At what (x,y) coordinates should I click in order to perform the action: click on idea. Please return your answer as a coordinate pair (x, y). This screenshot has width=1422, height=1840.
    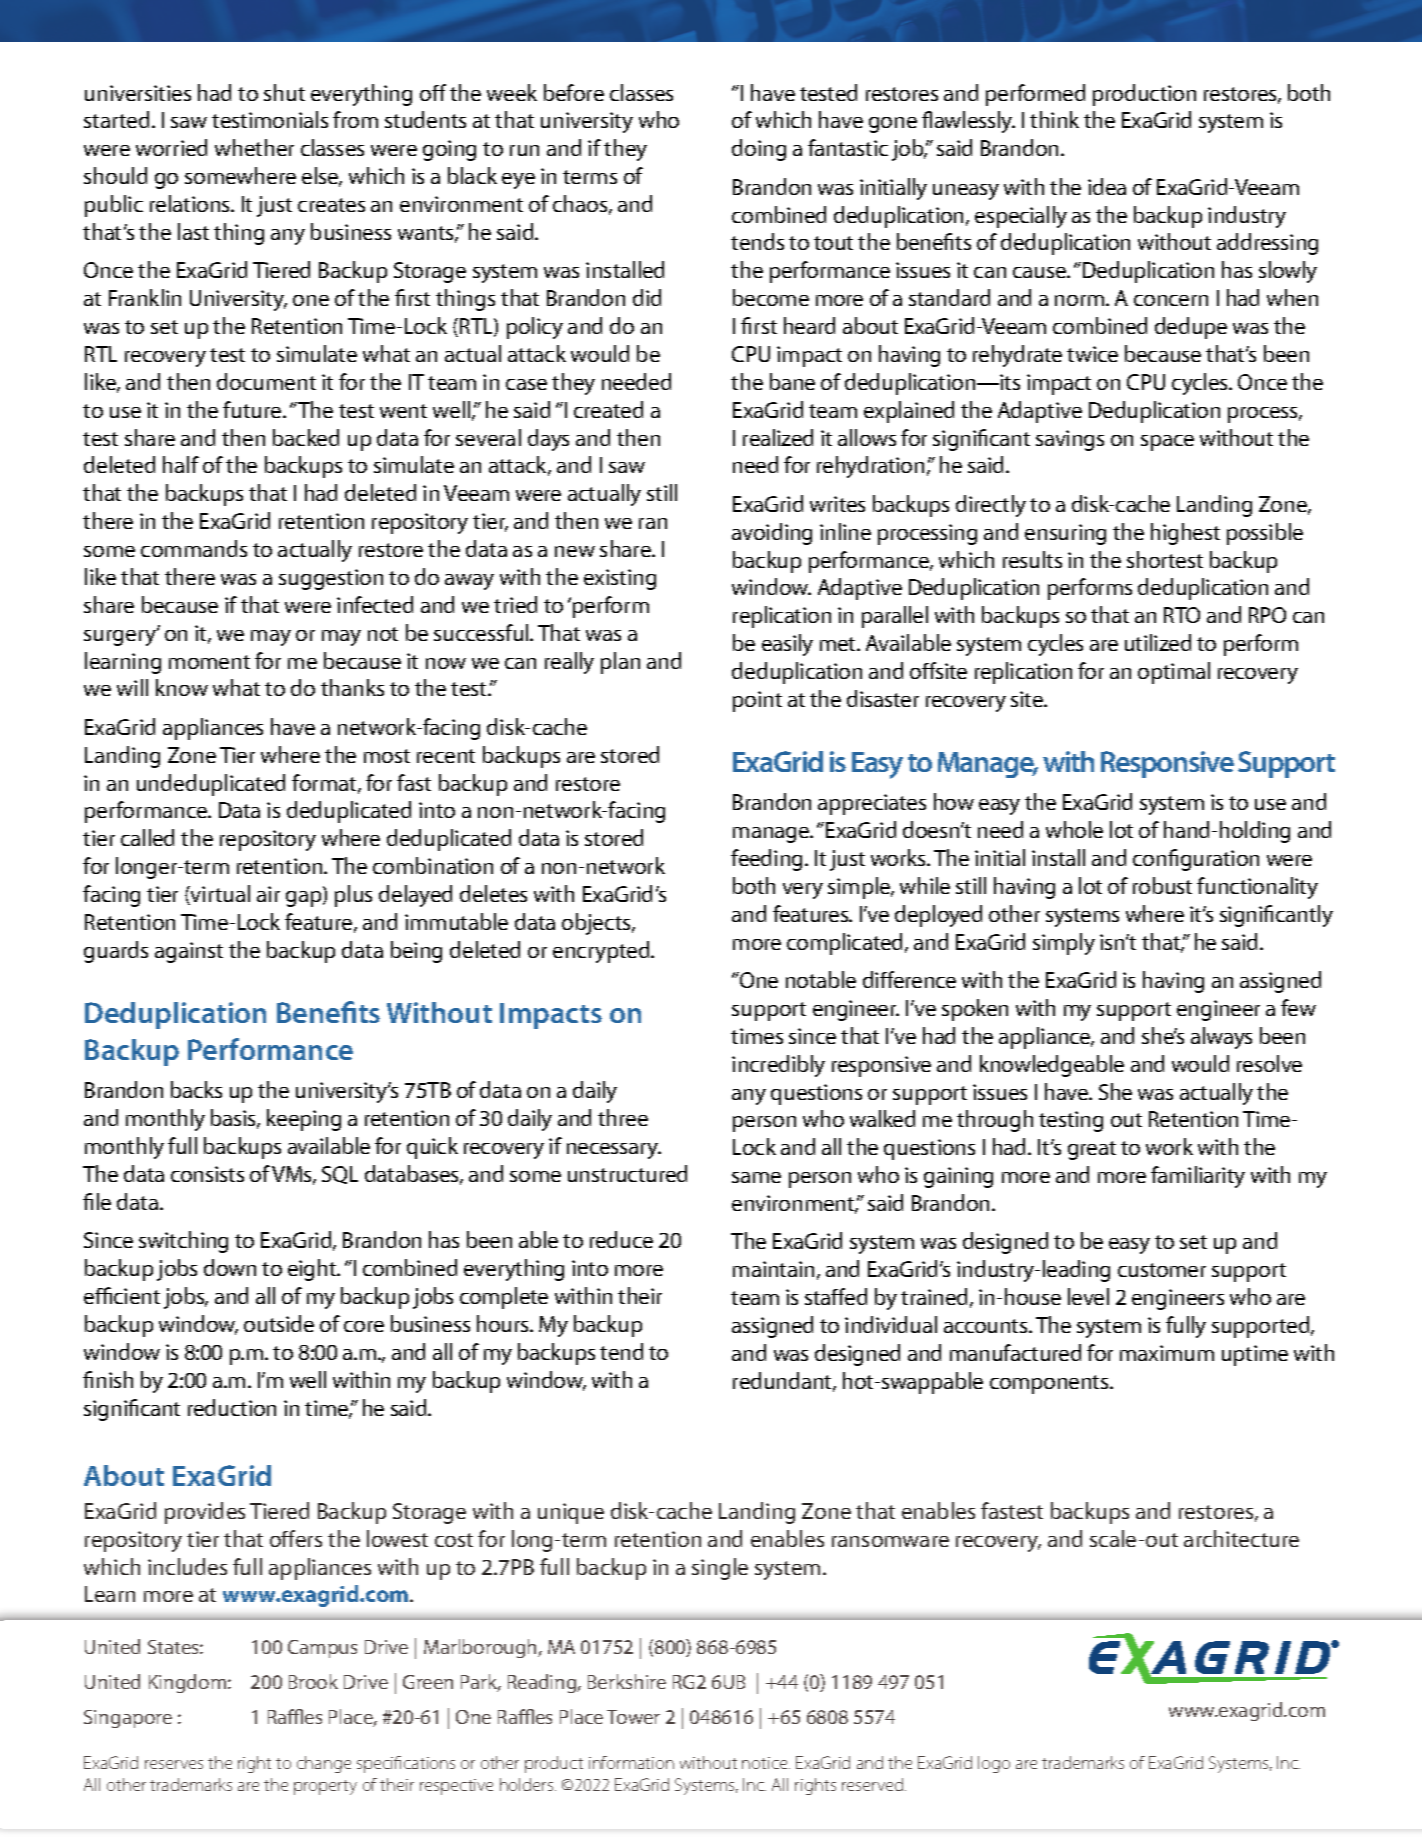
    Looking at the image, I should click on (1107, 186).
